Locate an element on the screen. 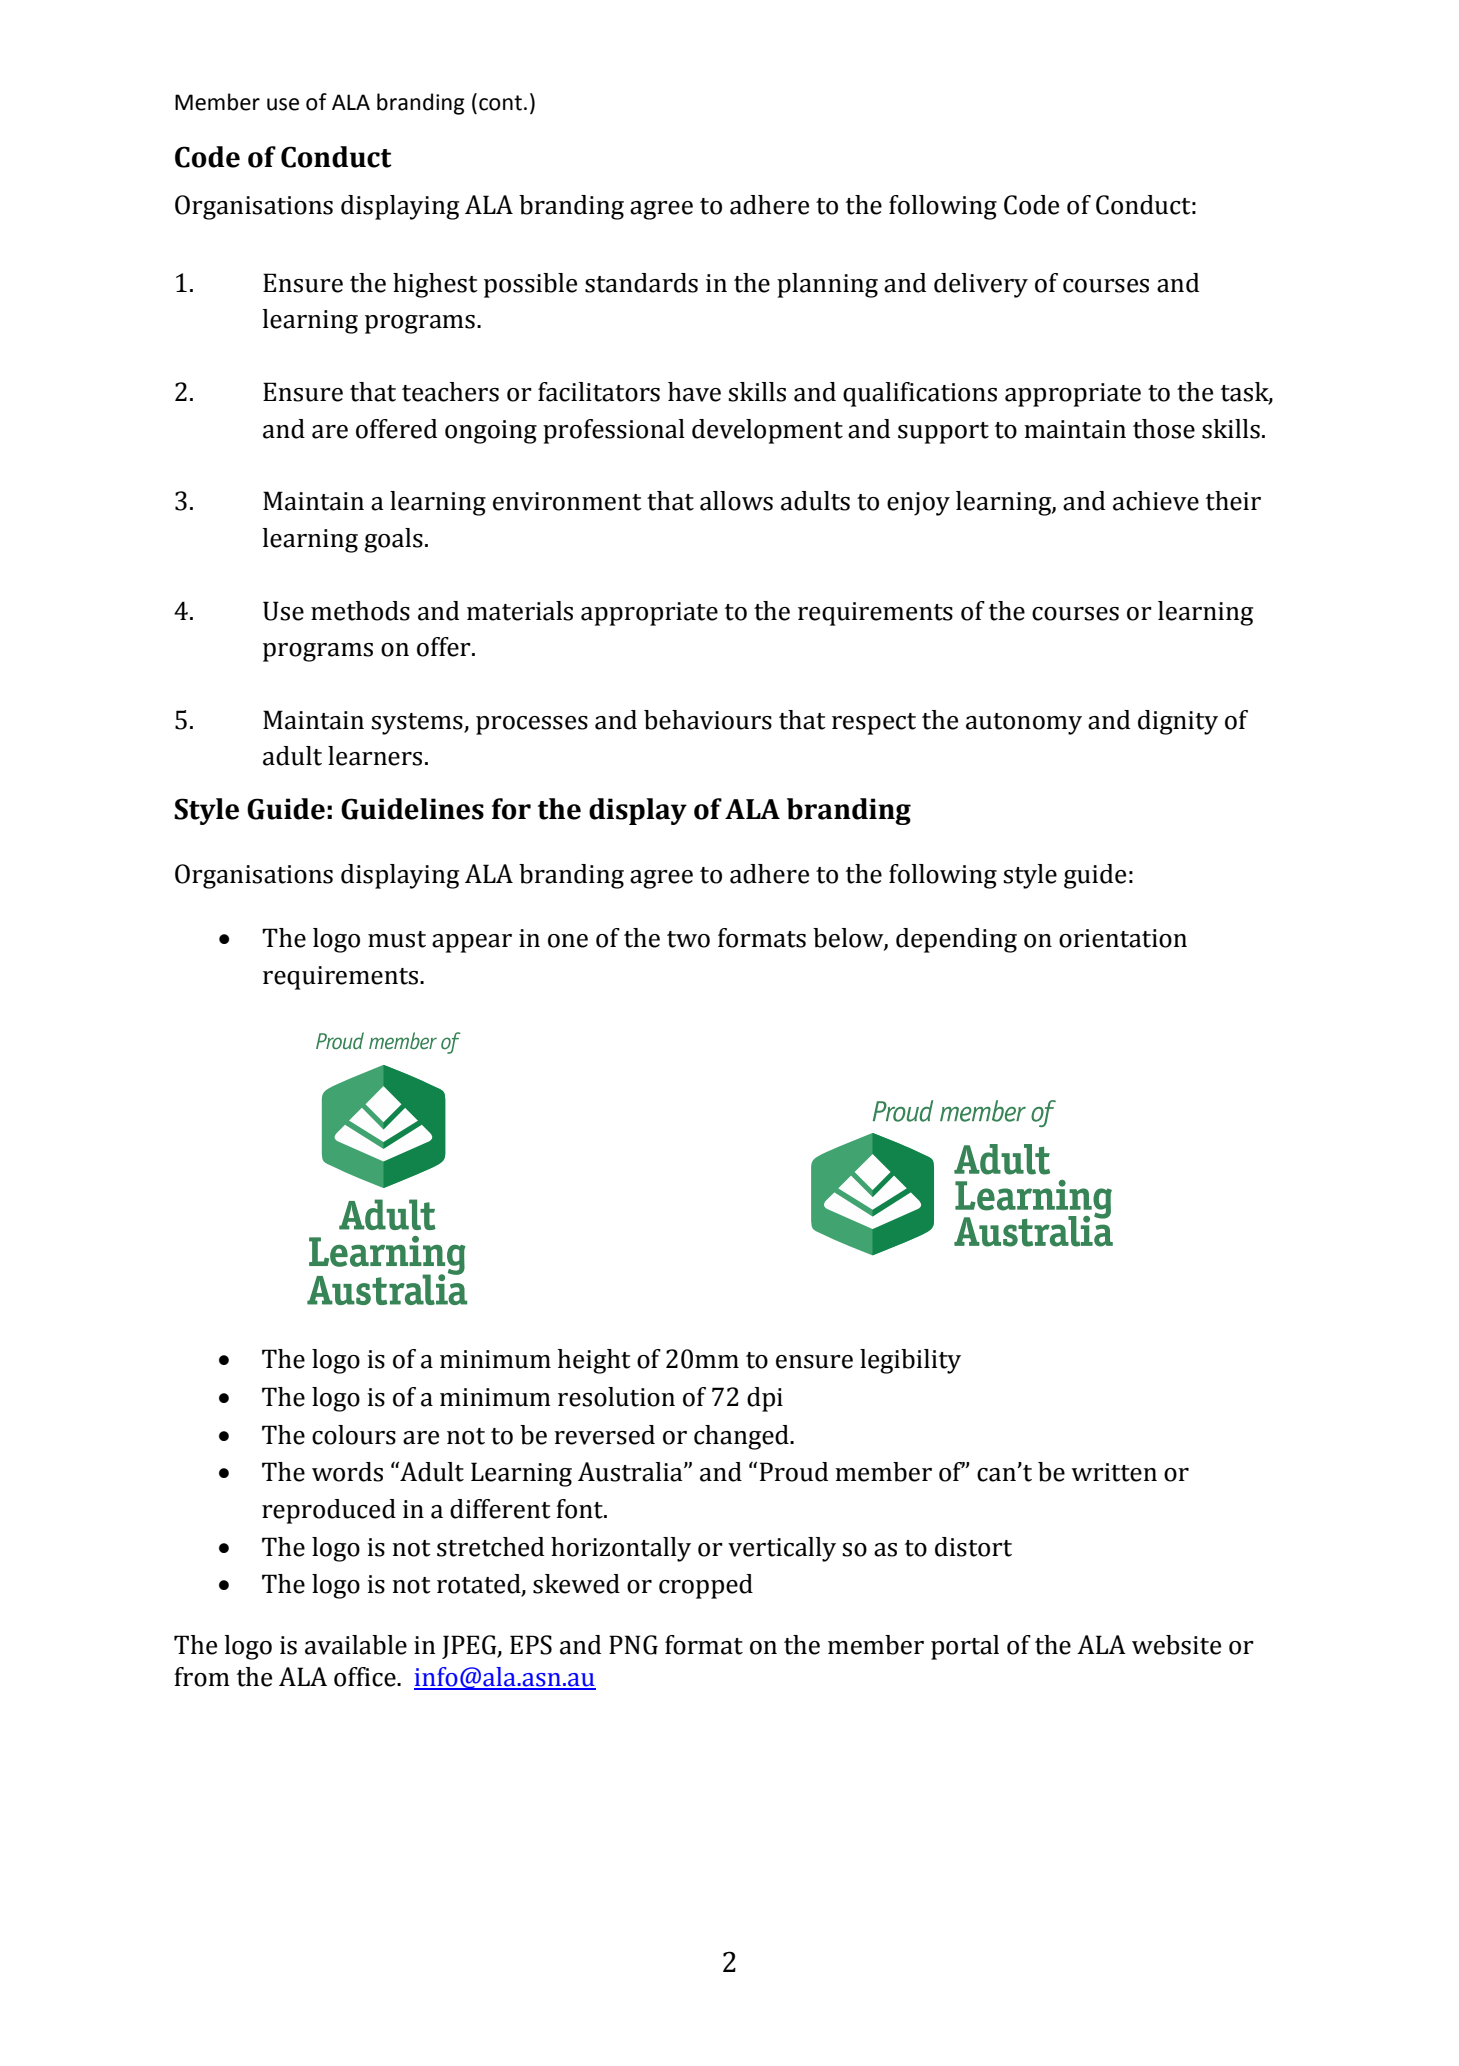 The height and width of the screenshot is (2066, 1459). height is located at coordinates (594, 1361).
